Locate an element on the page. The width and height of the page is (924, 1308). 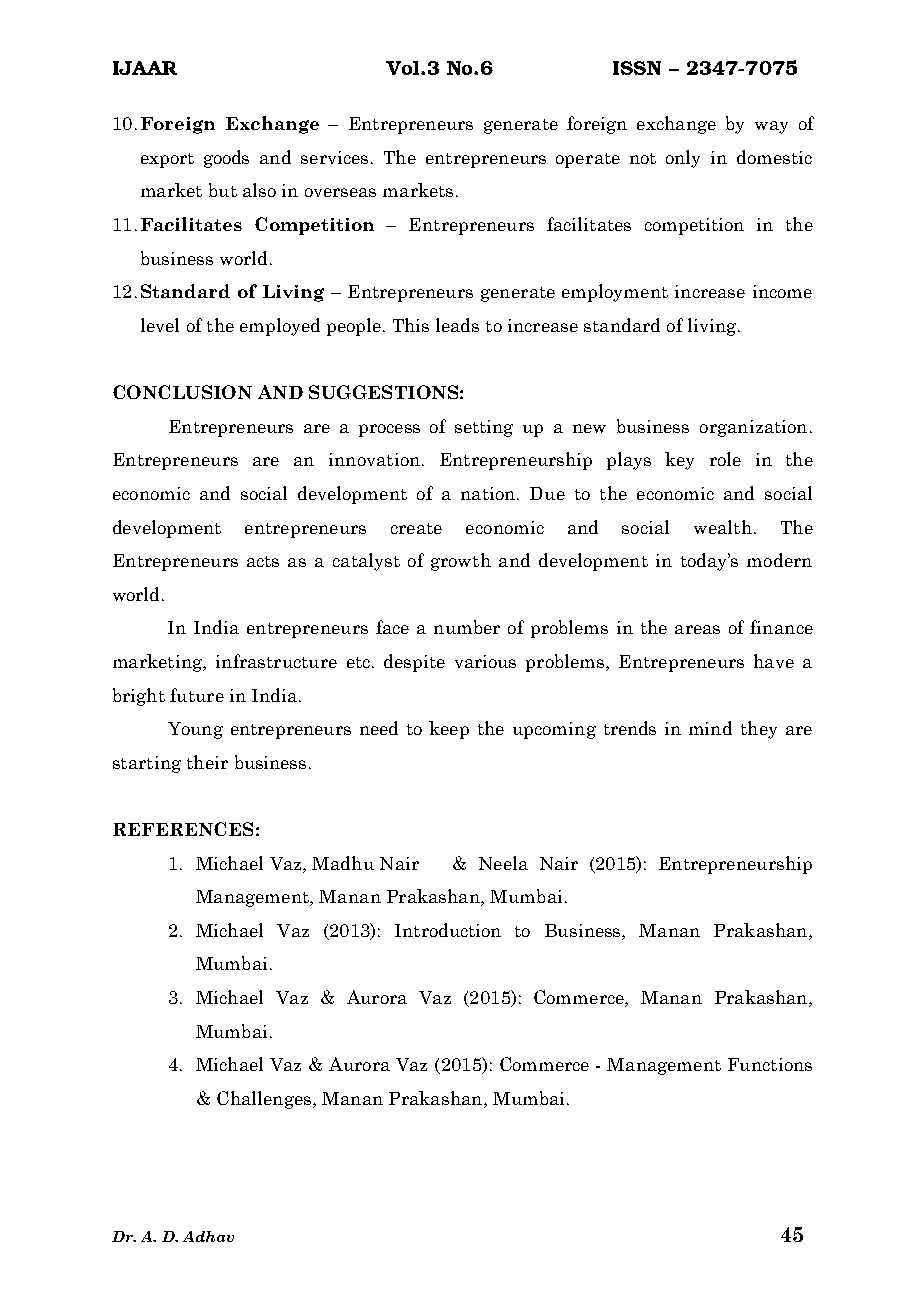
keep is located at coordinates (449, 730).
